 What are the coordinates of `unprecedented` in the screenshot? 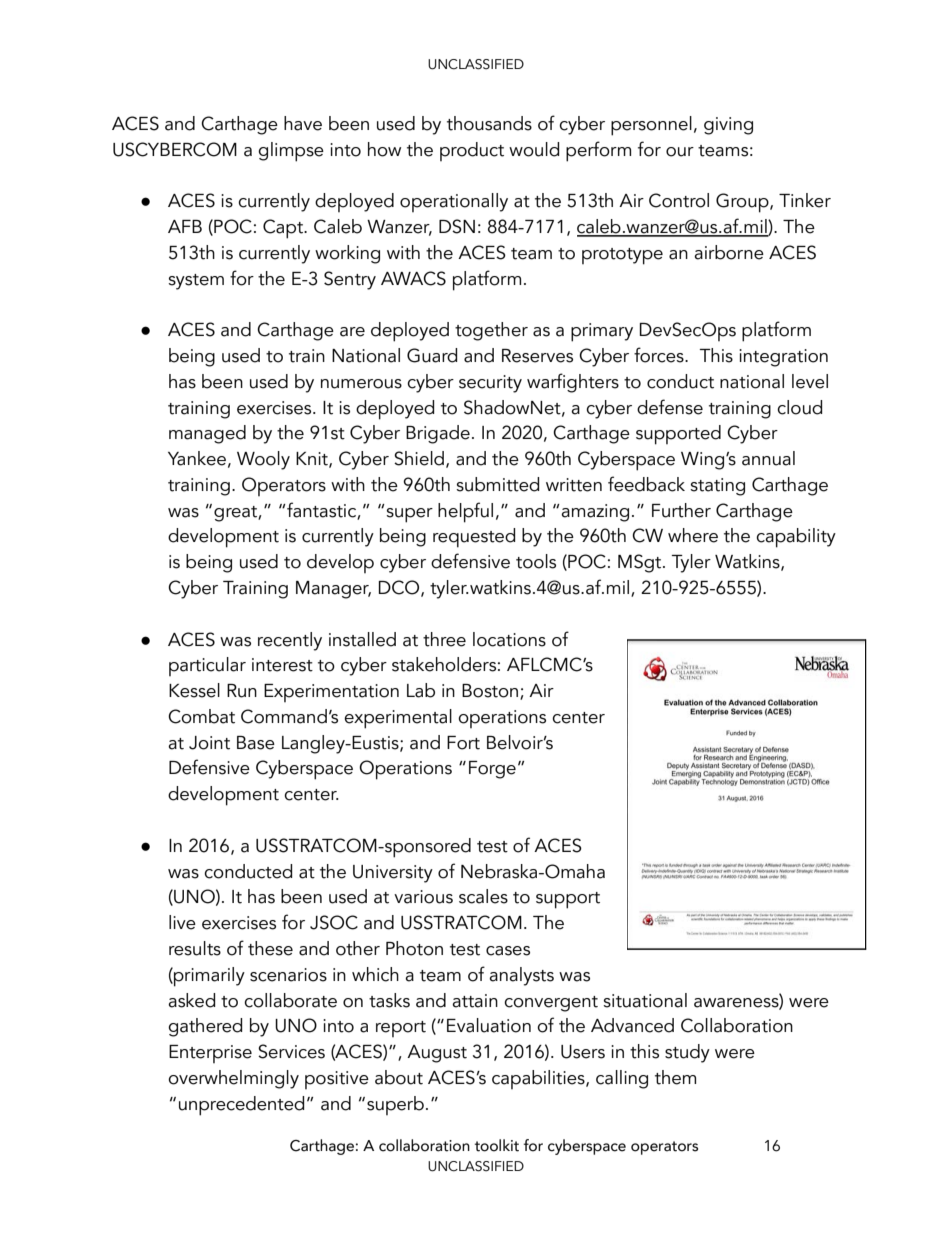 It's located at (241, 1106).
